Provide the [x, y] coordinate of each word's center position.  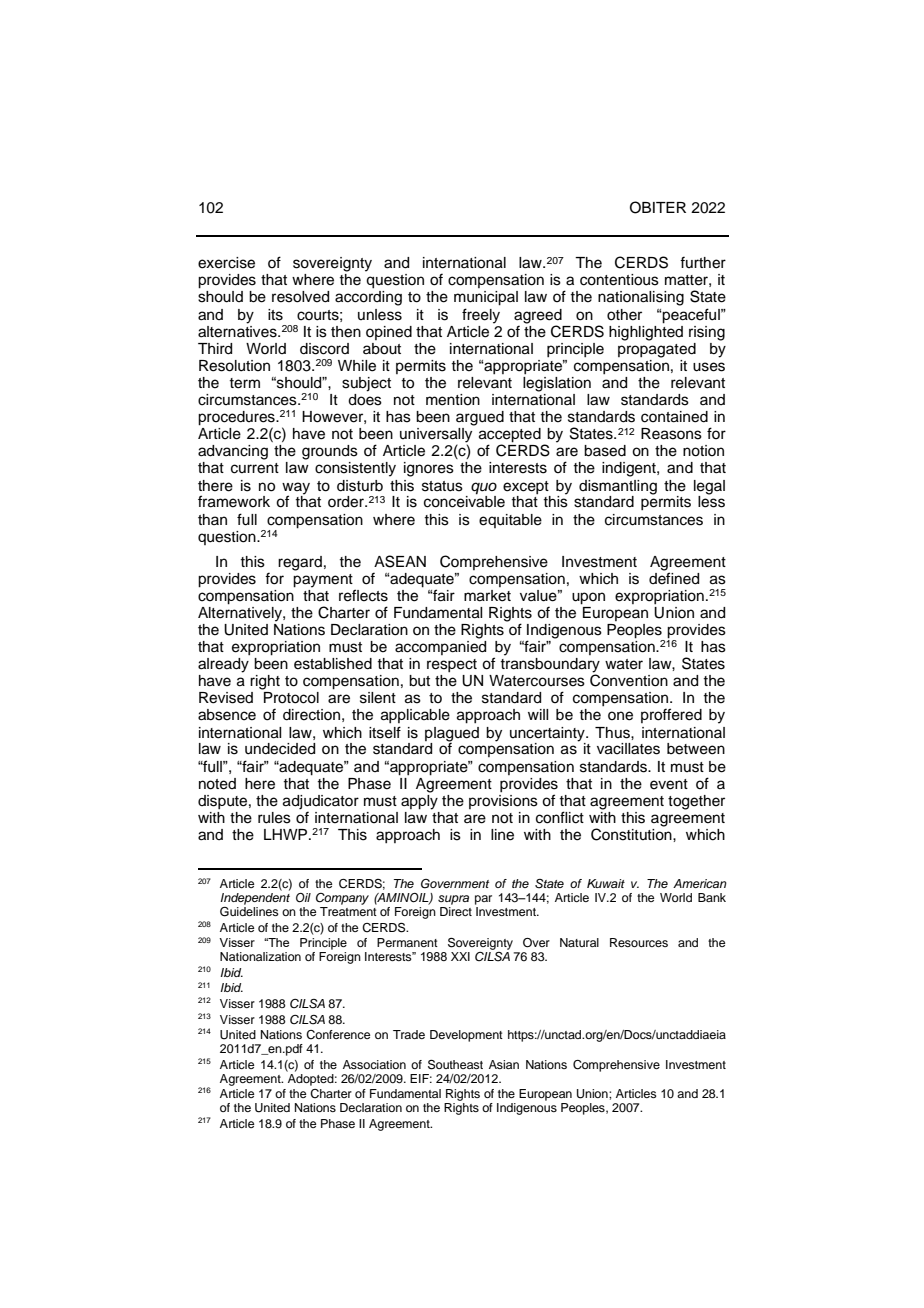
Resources [639, 942]
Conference [338, 1035]
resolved [300, 297]
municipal [486, 298]
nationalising [641, 298]
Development [466, 1036]
